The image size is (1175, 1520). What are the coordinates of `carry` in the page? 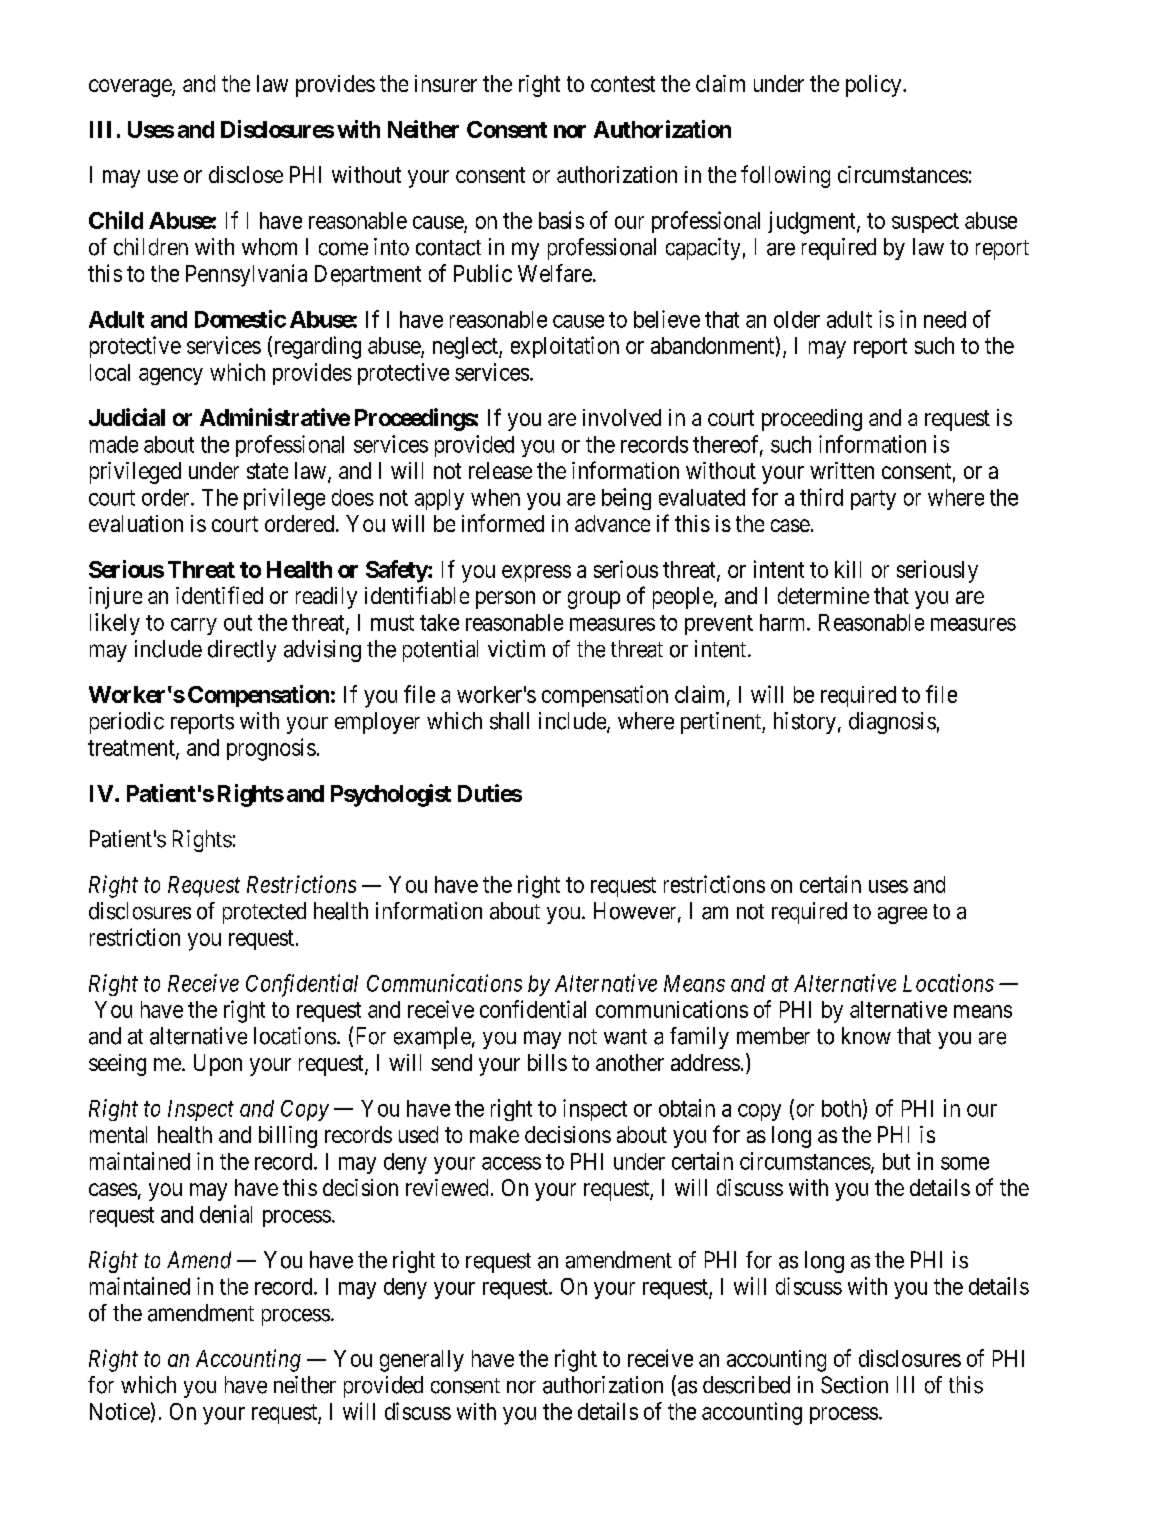 It's located at (194, 626).
